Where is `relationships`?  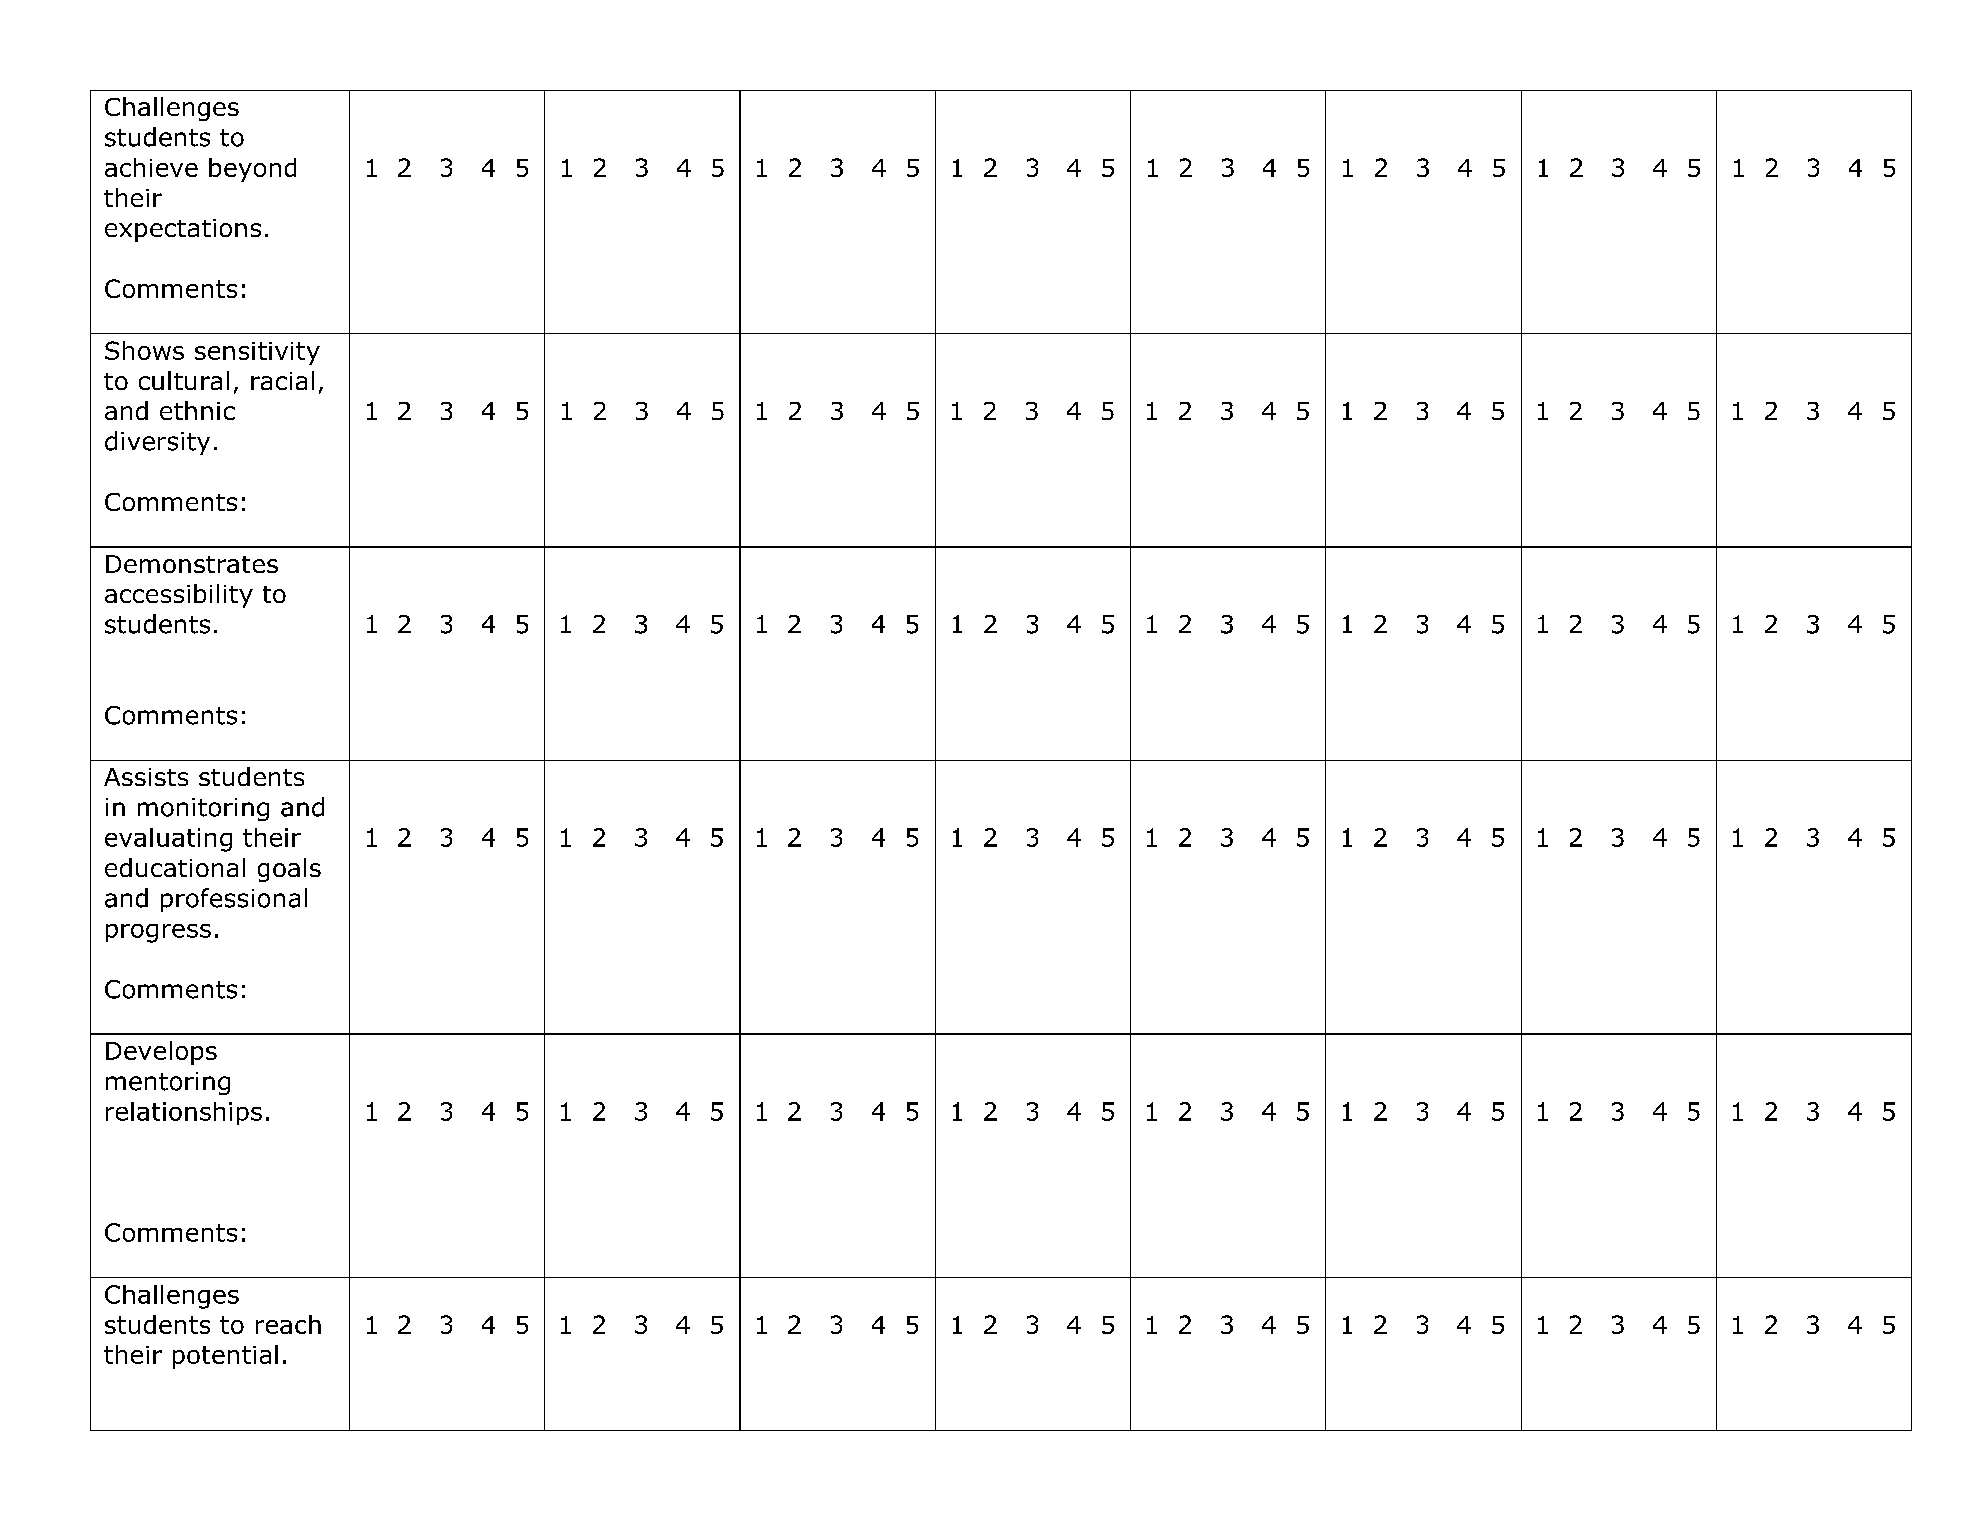
relationships is located at coordinates (184, 1113).
